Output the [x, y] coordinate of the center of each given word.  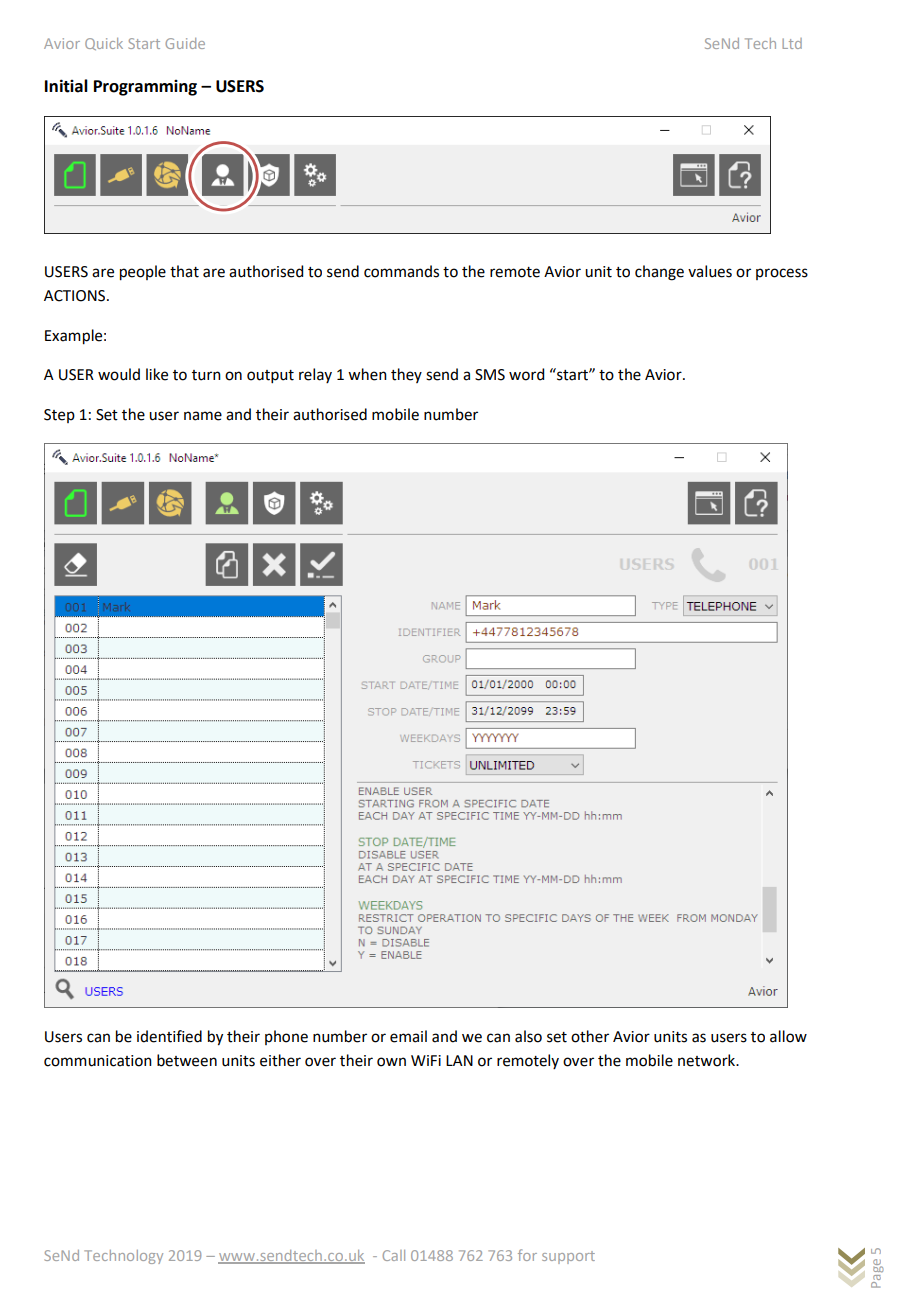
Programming [145, 88]
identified [169, 1036]
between [187, 1060]
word [526, 374]
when [367, 374]
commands [401, 271]
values [710, 271]
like [157, 374]
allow [788, 1036]
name [203, 416]
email [408, 1036]
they [406, 375]
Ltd [792, 43]
